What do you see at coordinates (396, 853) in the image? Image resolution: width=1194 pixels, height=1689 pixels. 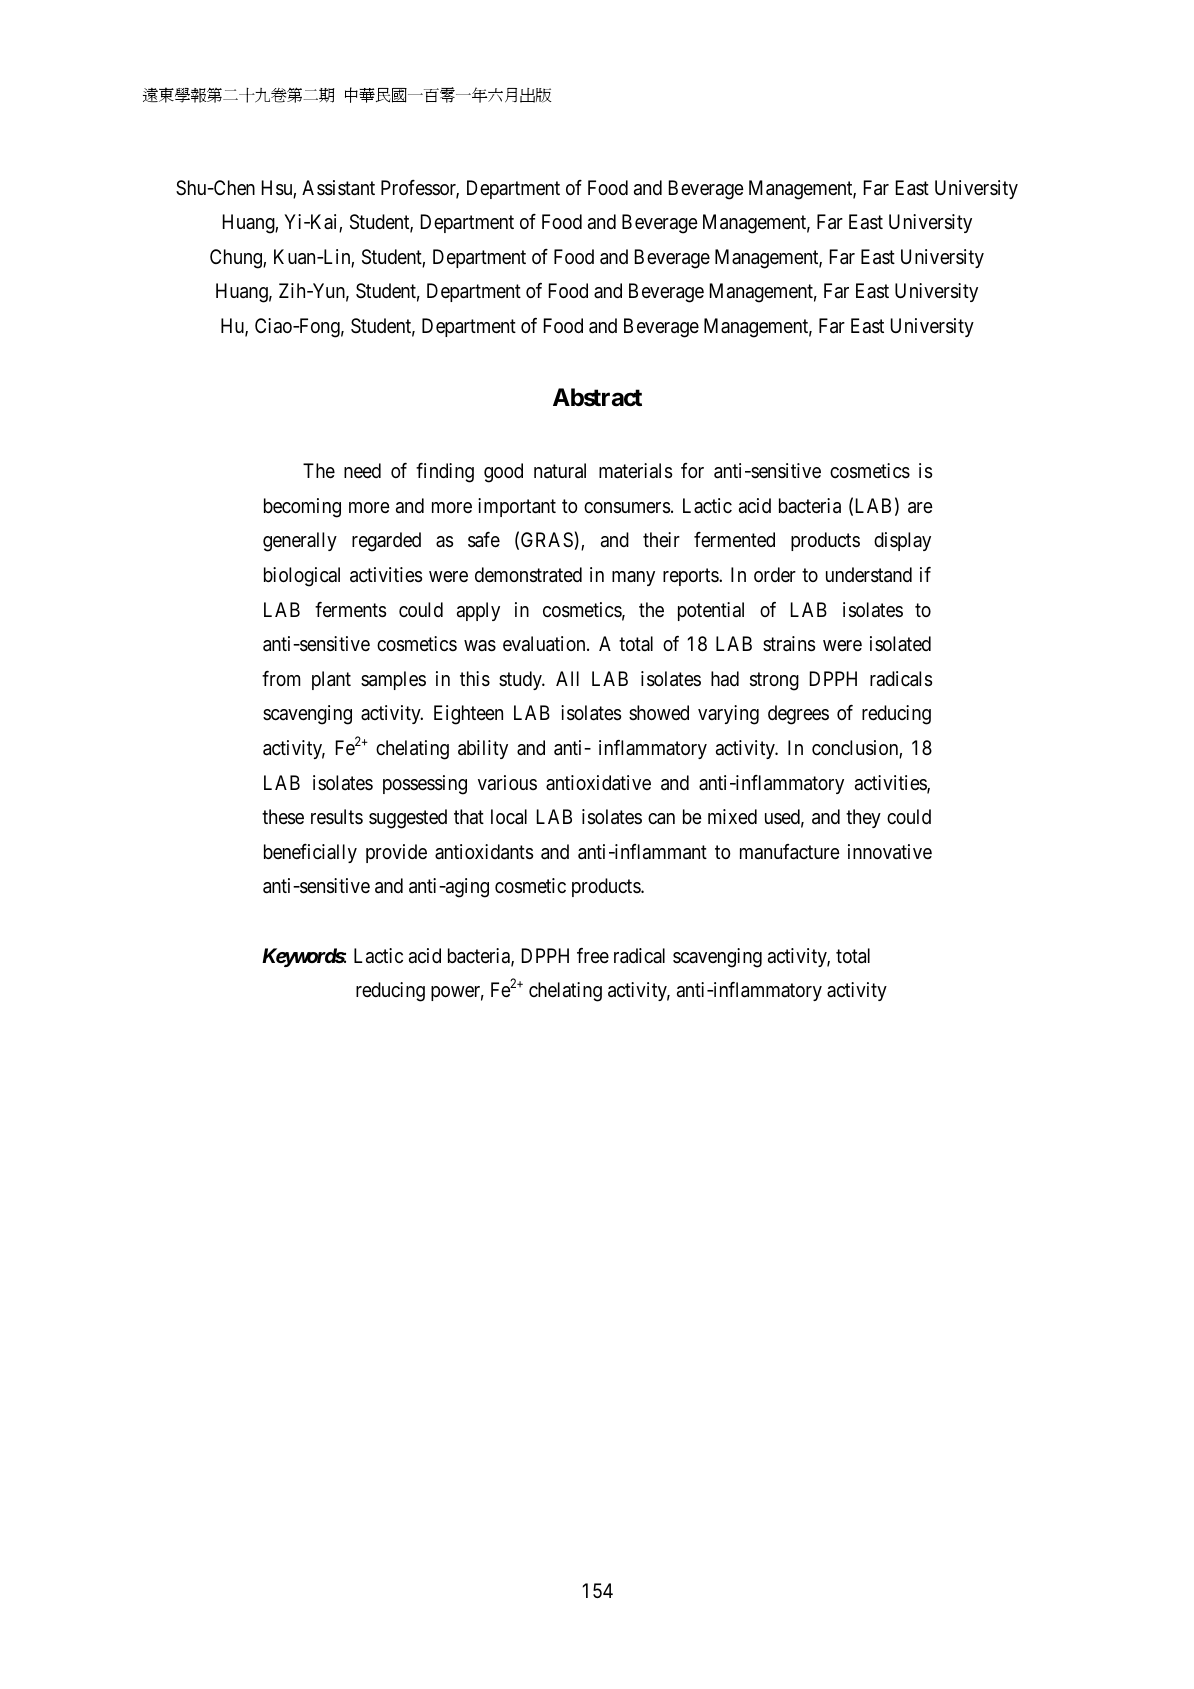 I see `provide` at bounding box center [396, 853].
